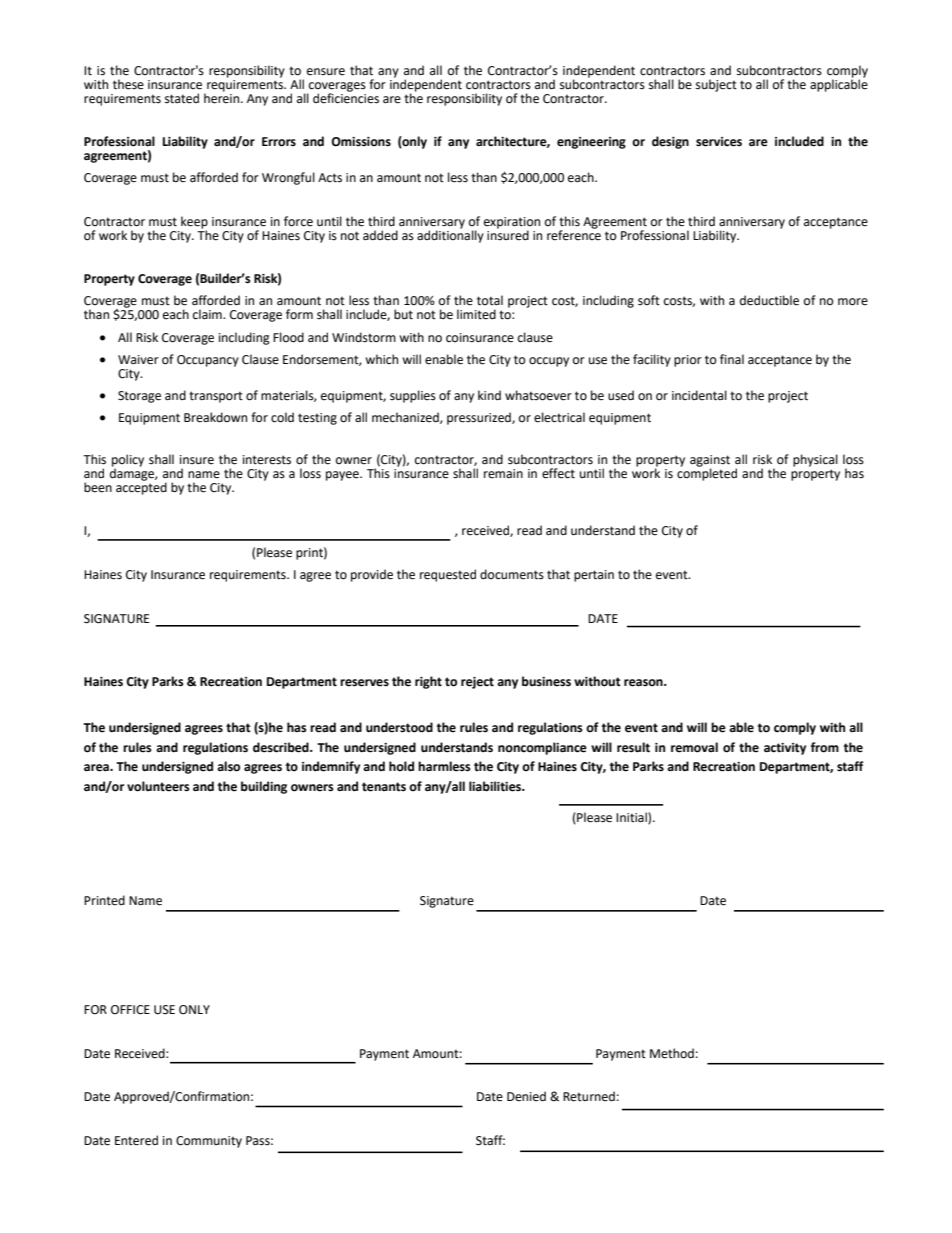 The height and width of the screenshot is (1233, 952). What do you see at coordinates (480, 418) in the screenshot?
I see `pressurized` at bounding box center [480, 418].
